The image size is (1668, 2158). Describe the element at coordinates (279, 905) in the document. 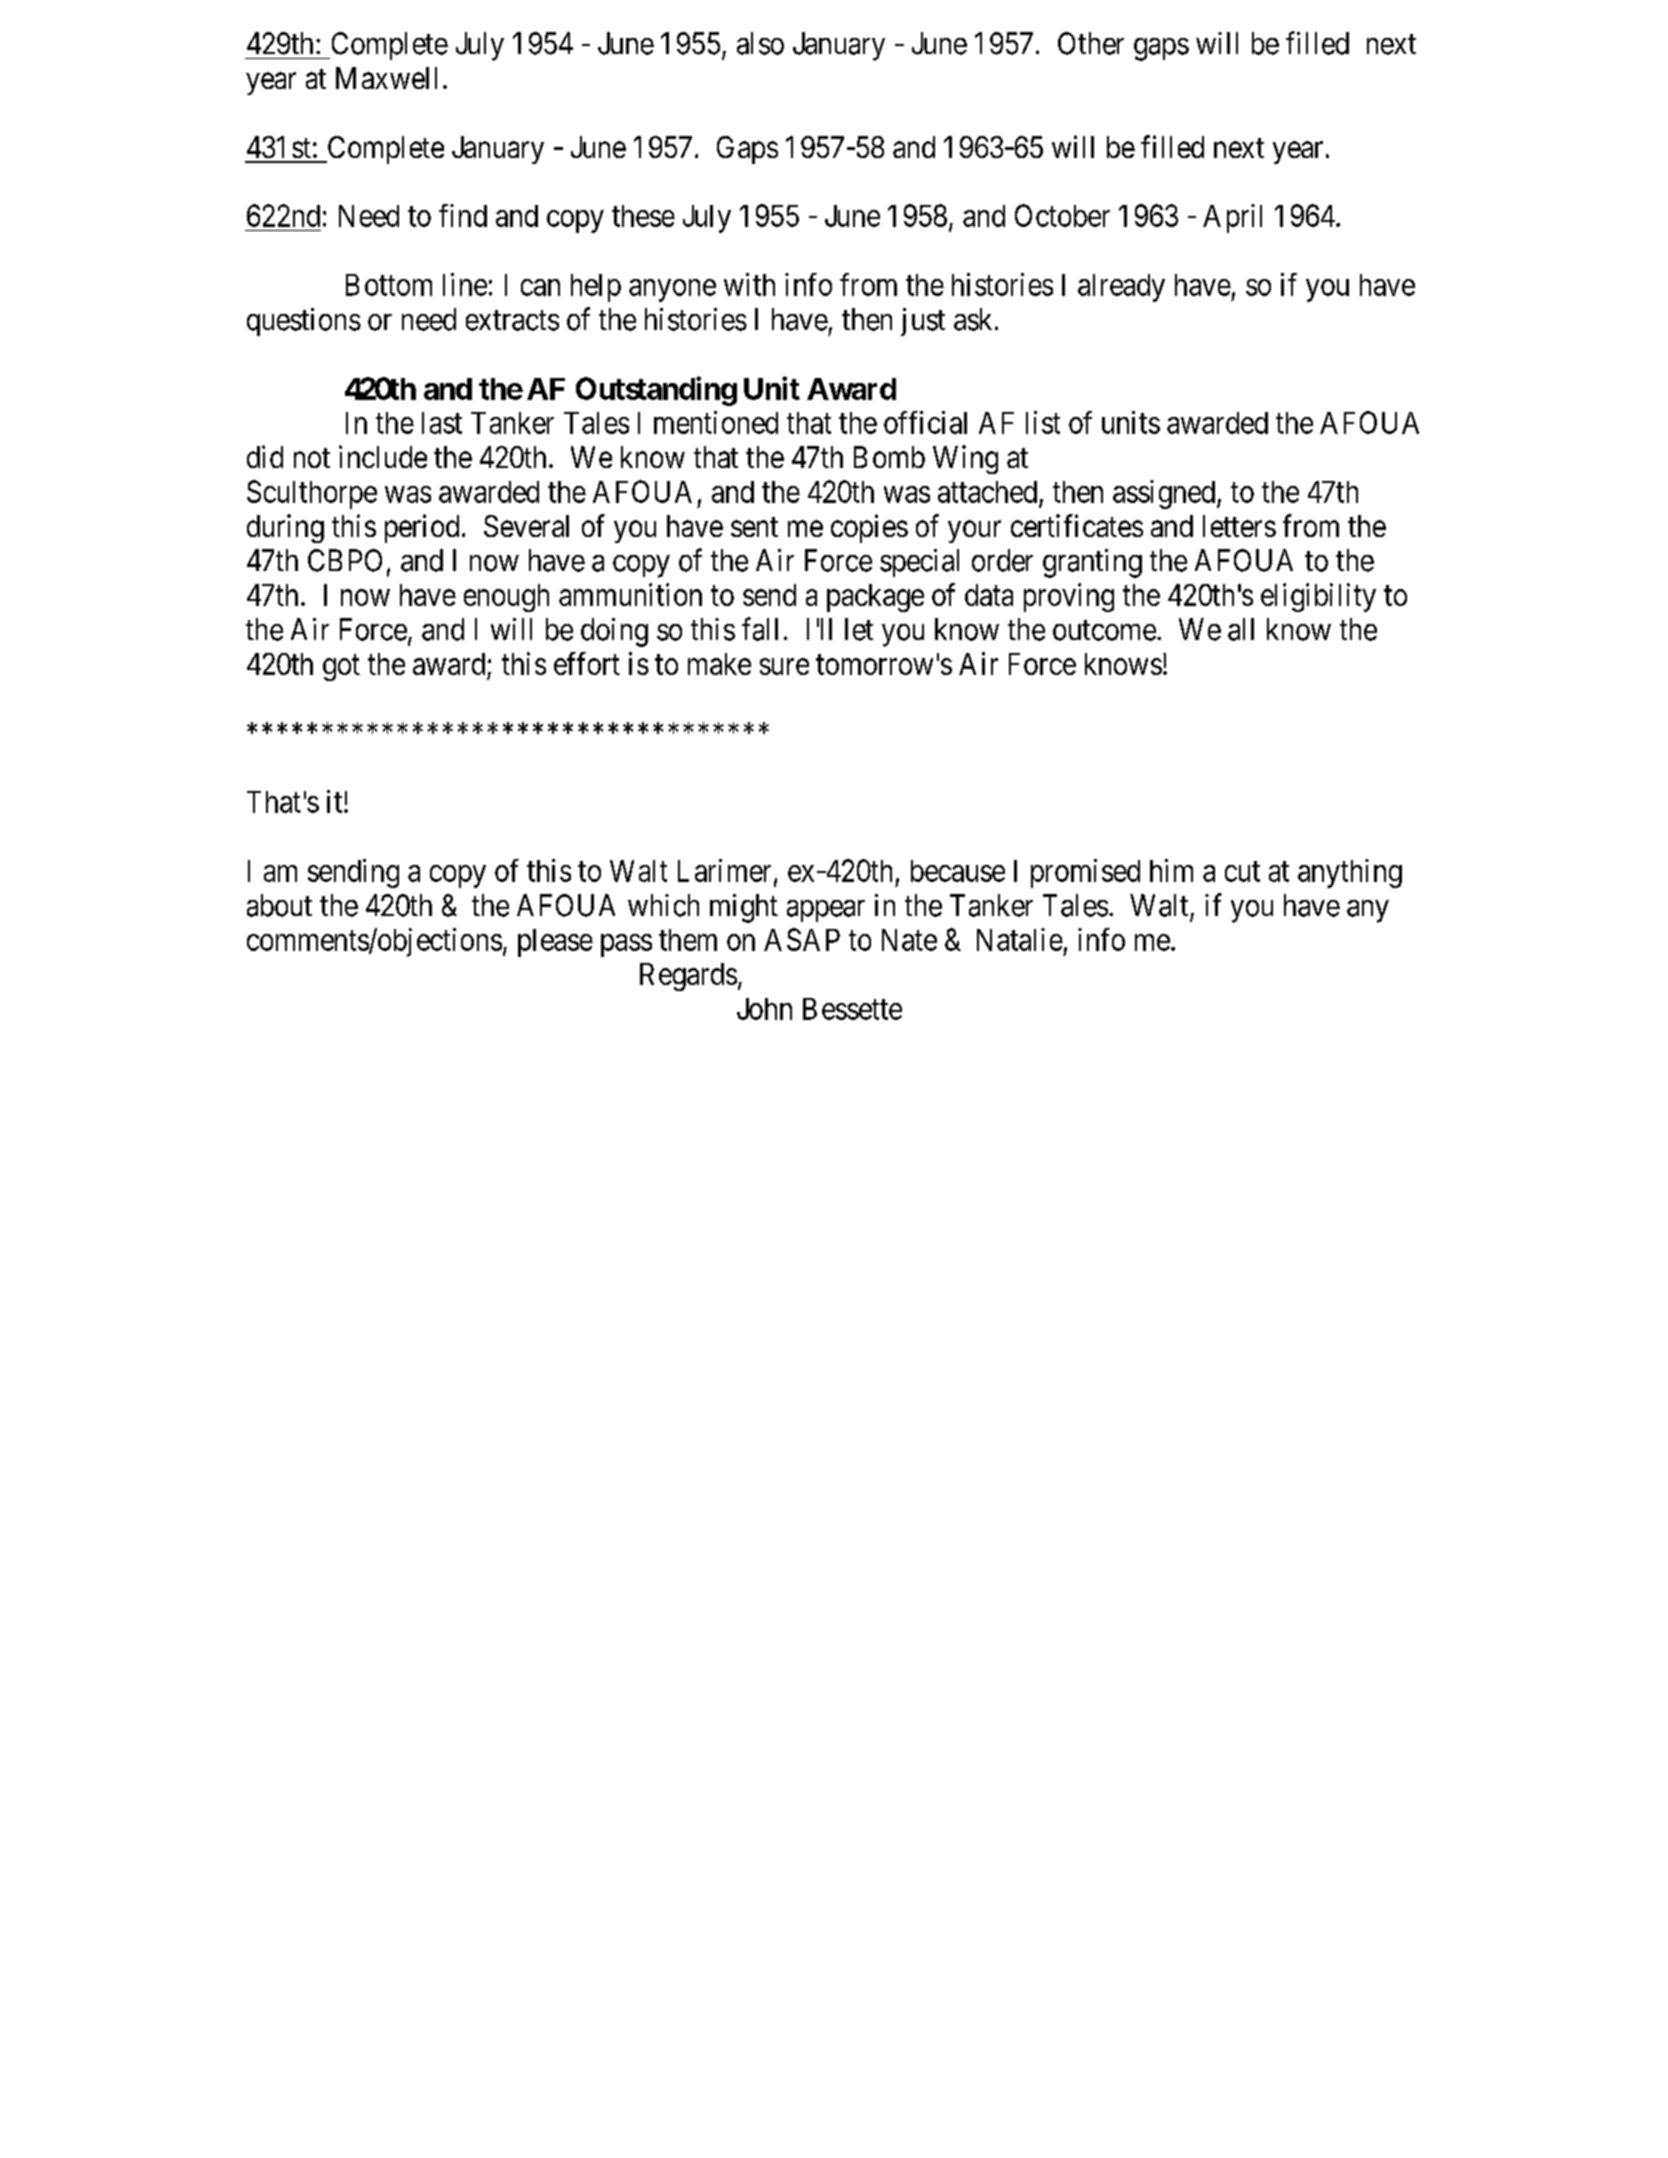

I see `about` at that location.
